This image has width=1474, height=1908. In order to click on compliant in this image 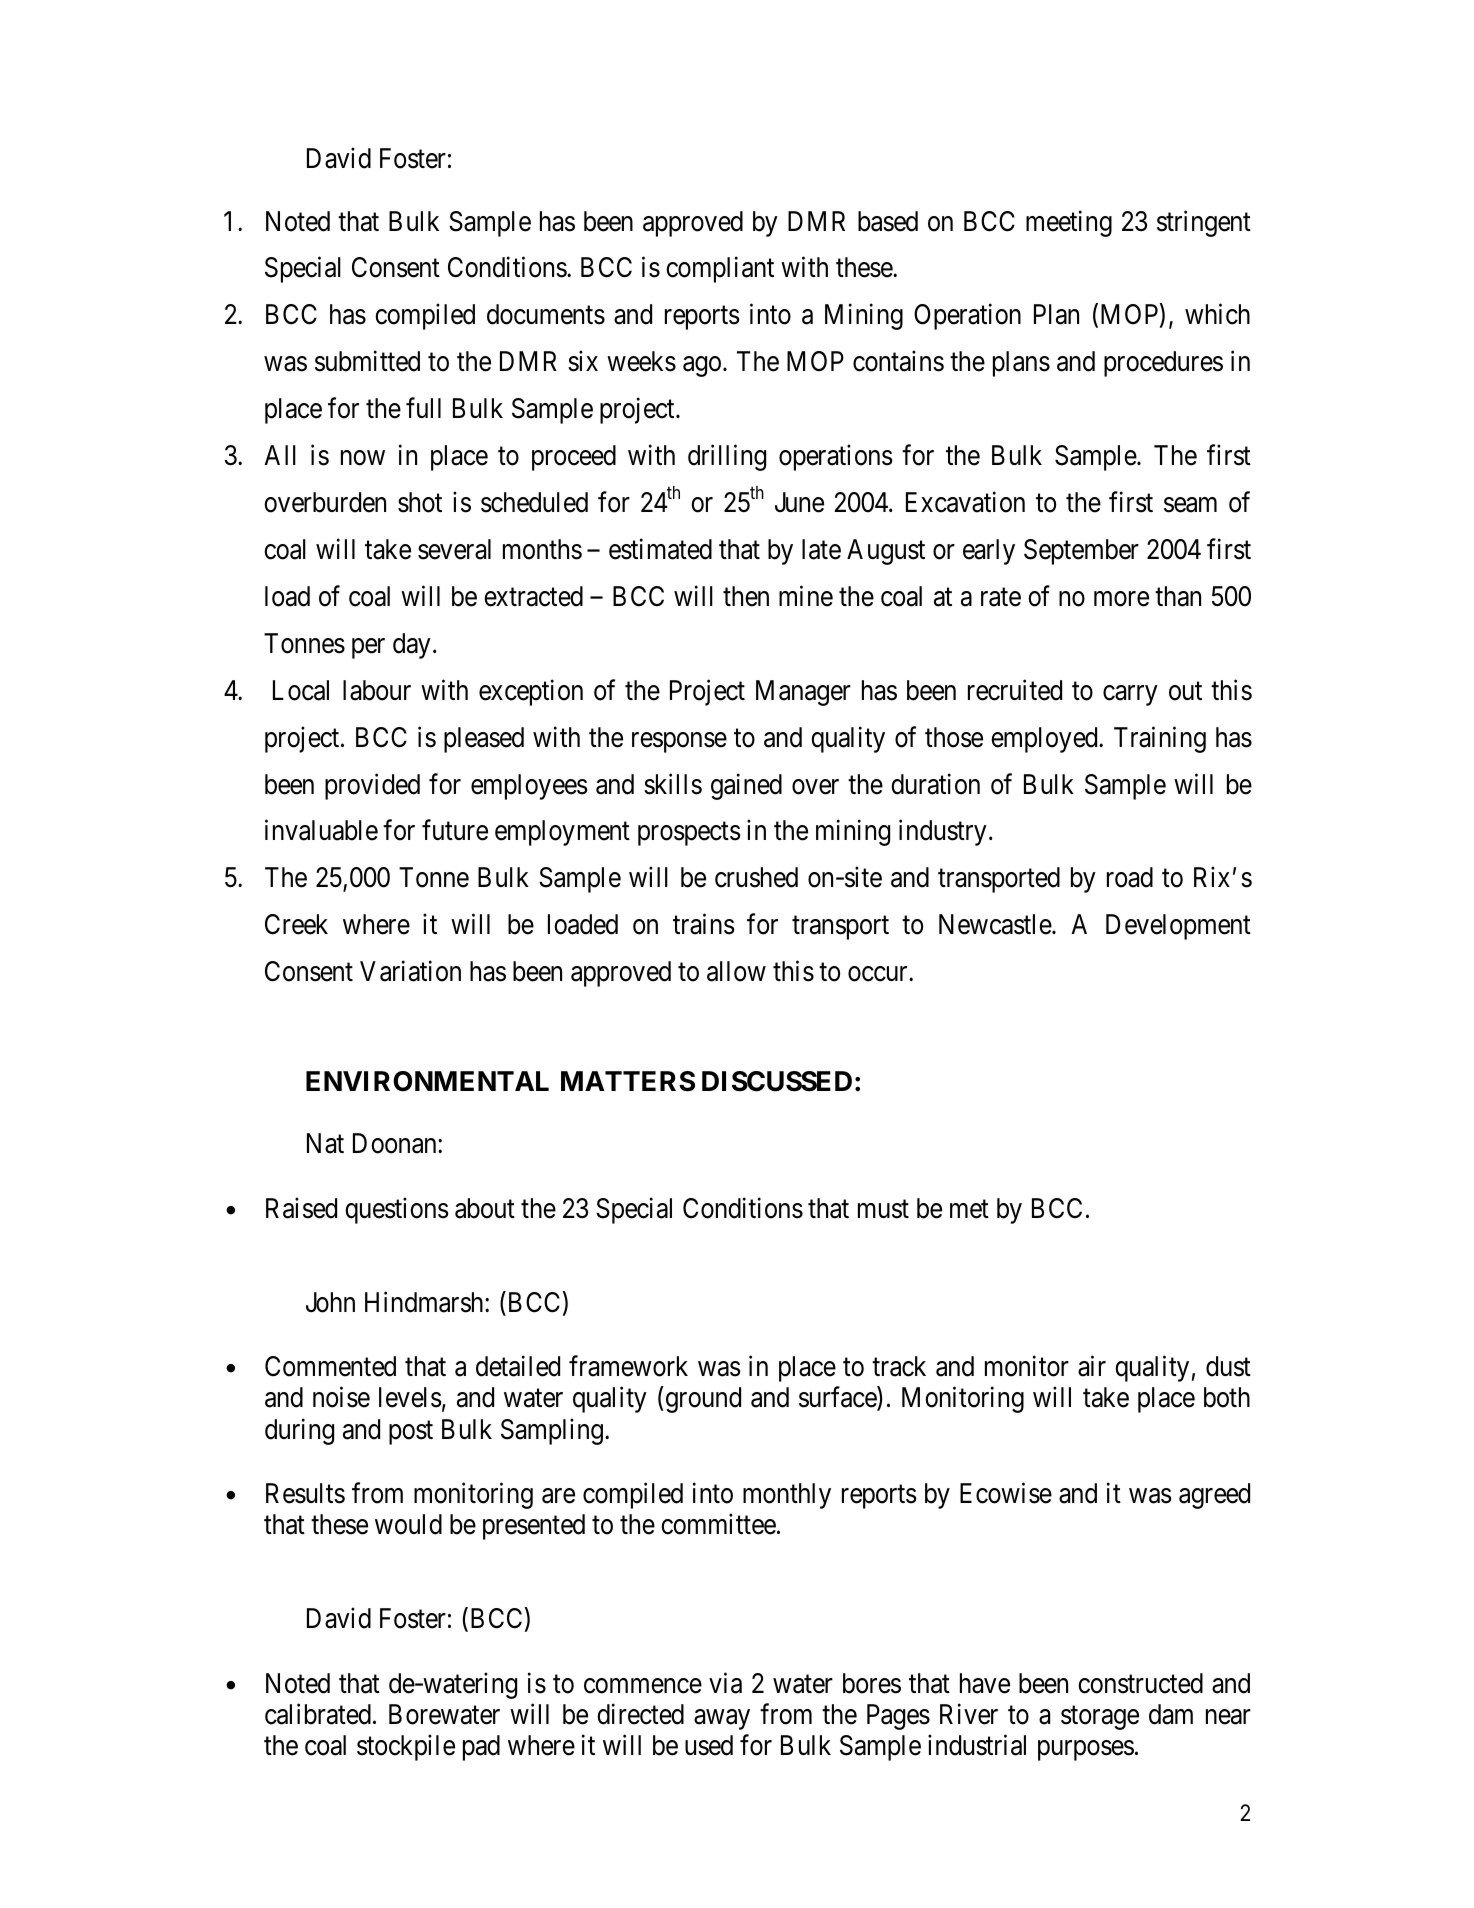, I will do `click(720, 270)`.
